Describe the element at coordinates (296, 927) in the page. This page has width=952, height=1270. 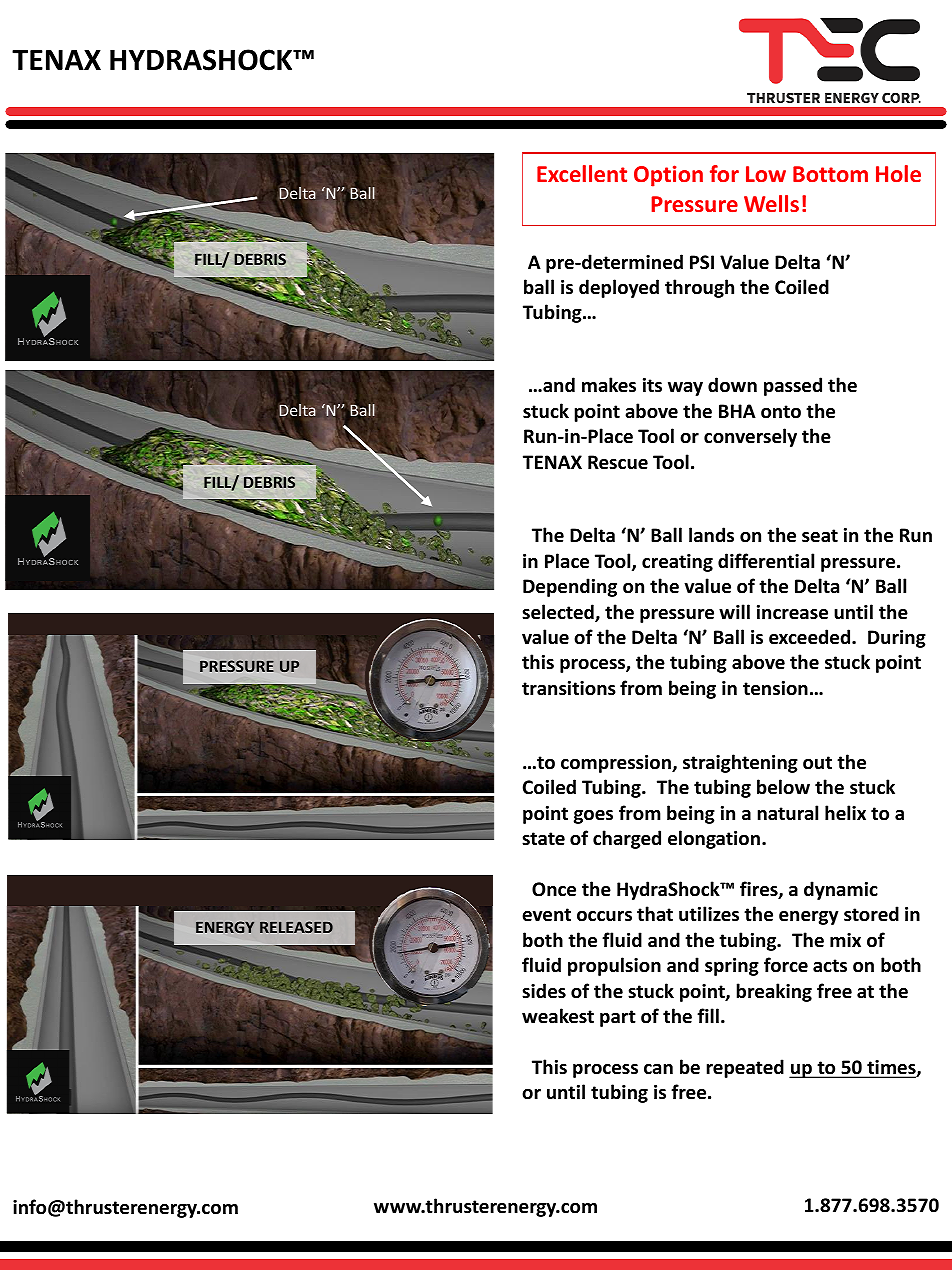
I see `RELEASED` at that location.
